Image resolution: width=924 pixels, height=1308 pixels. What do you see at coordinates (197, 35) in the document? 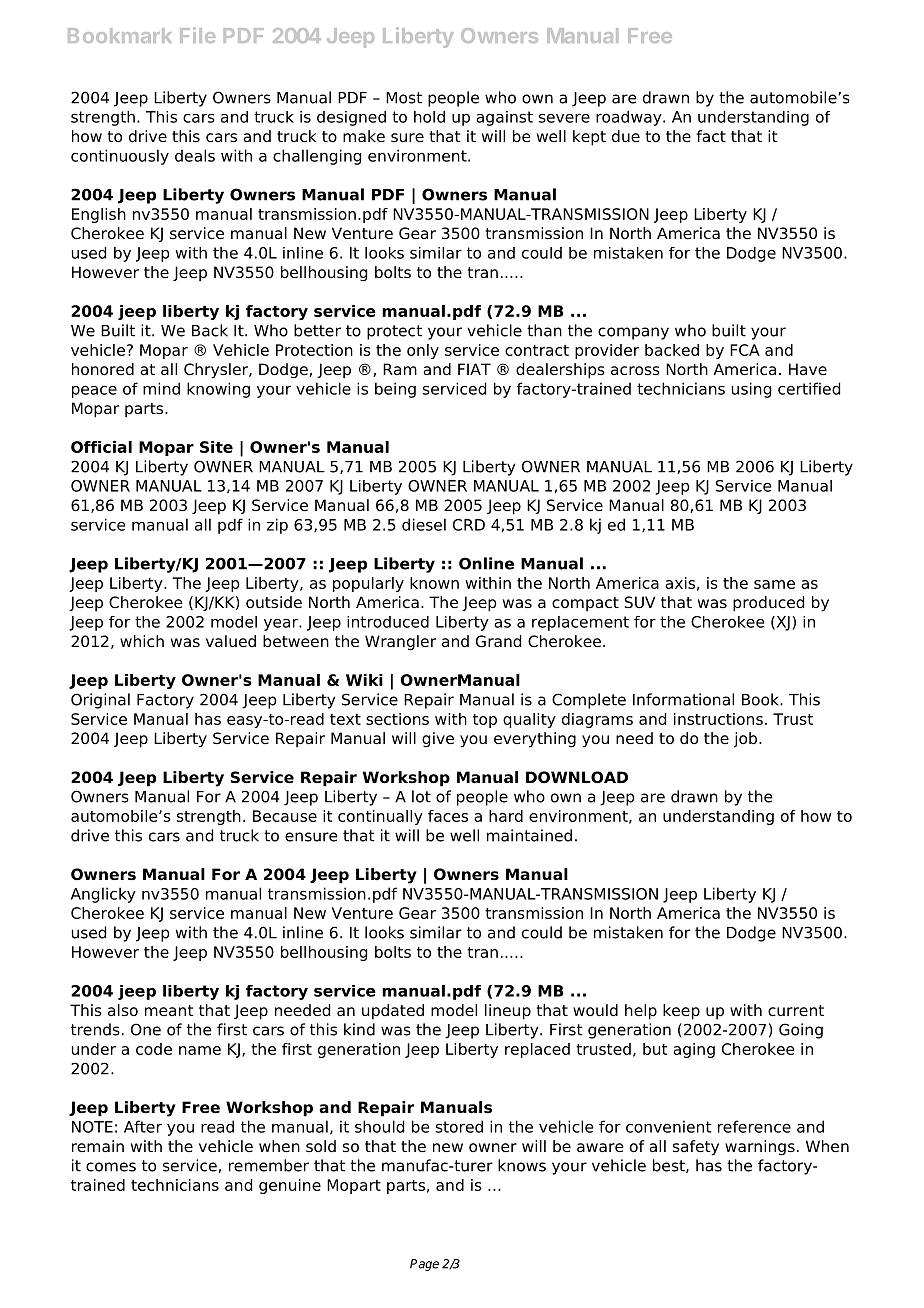
I see `File` at bounding box center [197, 35].
